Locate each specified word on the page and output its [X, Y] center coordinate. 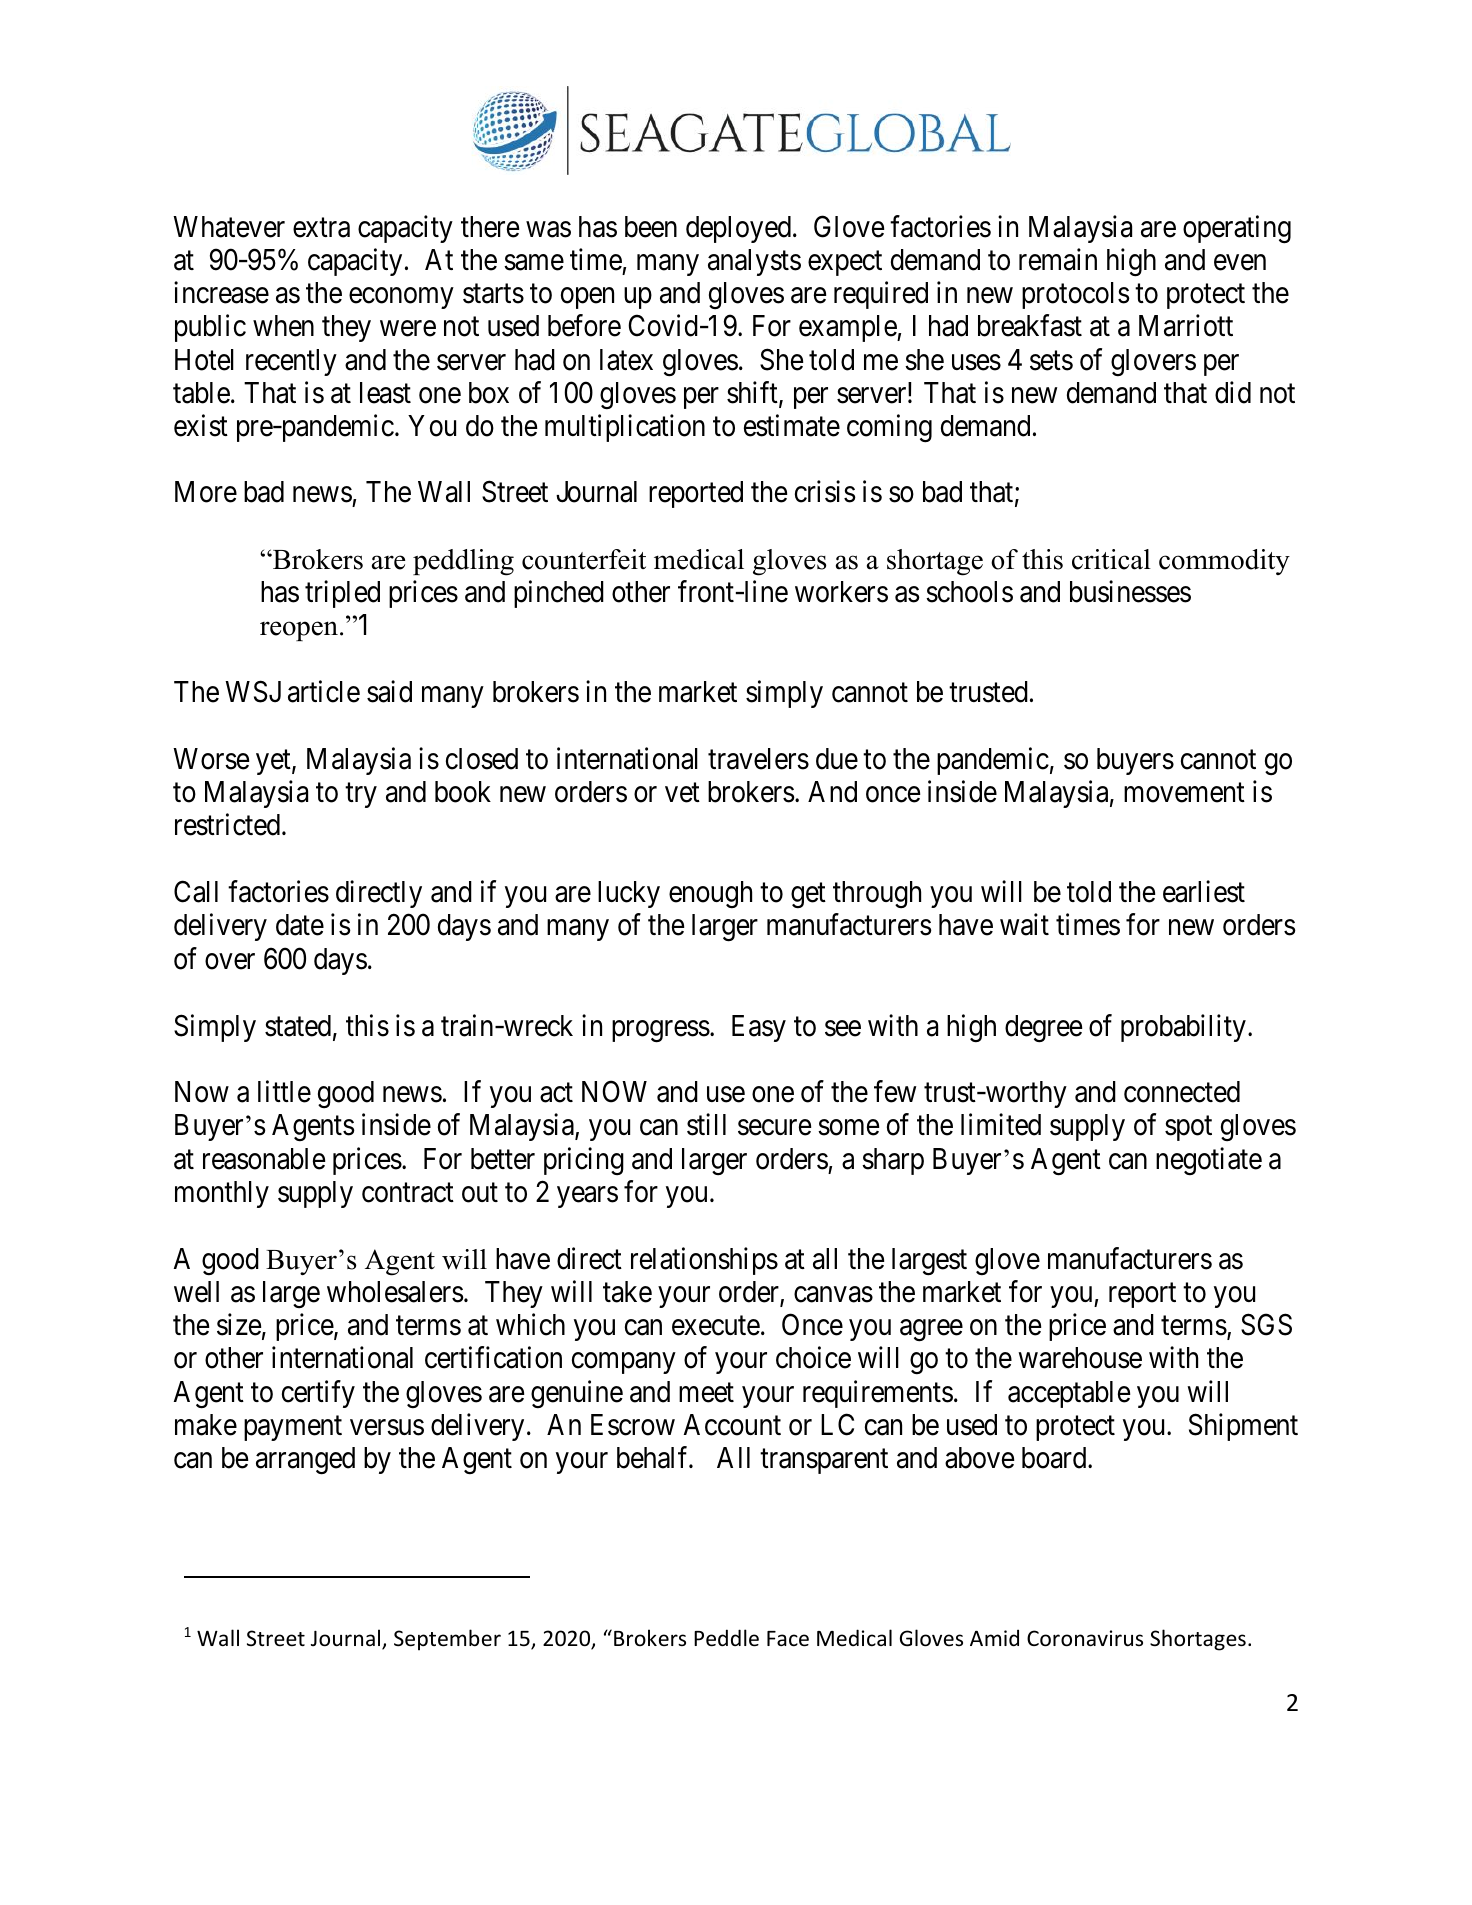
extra [321, 228]
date [300, 925]
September [447, 1640]
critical [1111, 559]
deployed [738, 229]
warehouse [1080, 1358]
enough [710, 894]
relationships [704, 1261]
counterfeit [584, 559]
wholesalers [395, 1292]
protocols [1076, 295]
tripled [342, 594]
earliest [1204, 892]
